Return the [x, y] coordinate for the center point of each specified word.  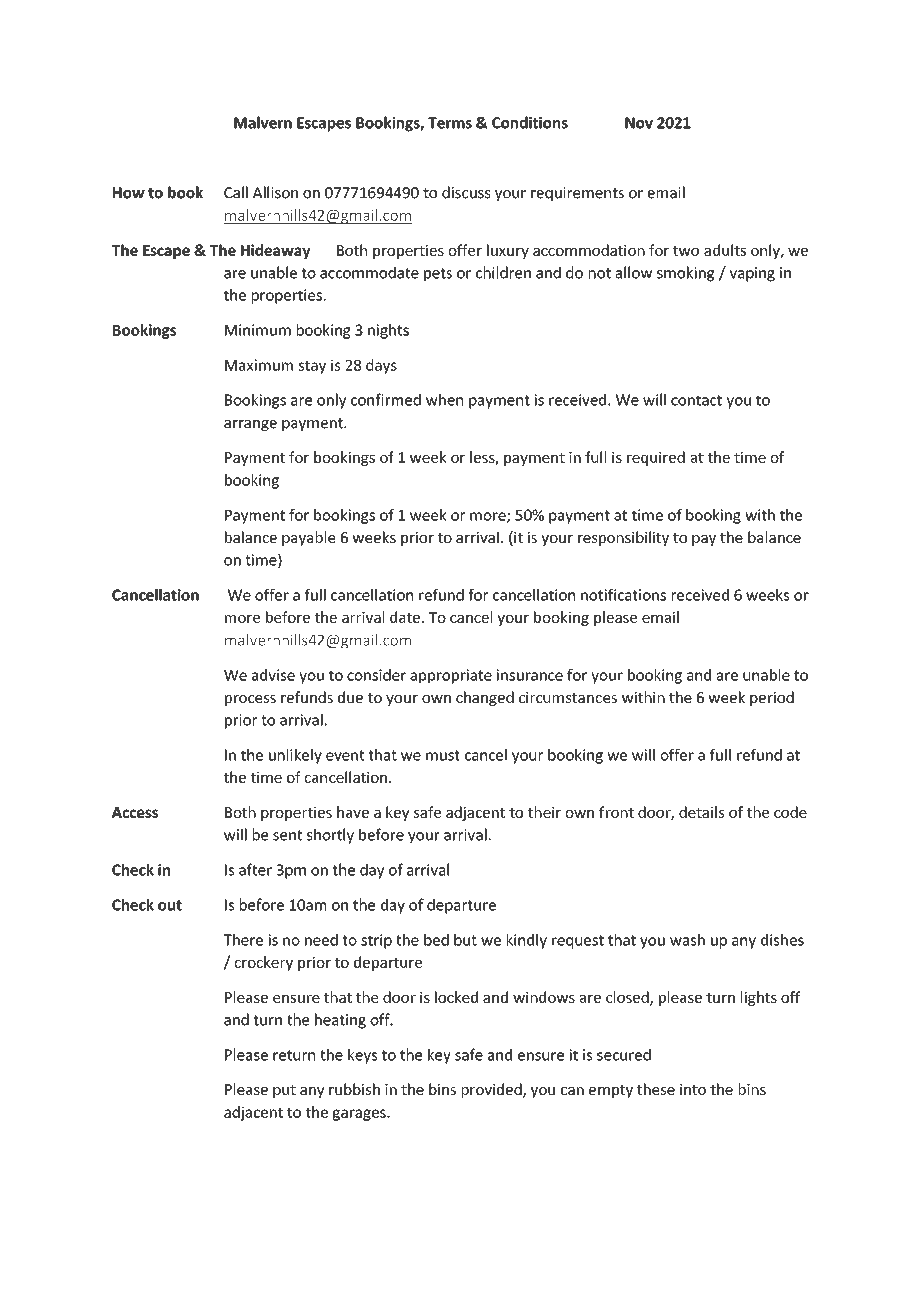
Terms [450, 123]
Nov [639, 123]
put [284, 1091]
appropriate [451, 676]
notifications [623, 595]
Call [236, 192]
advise [273, 675]
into [693, 1089]
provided [493, 1090]
